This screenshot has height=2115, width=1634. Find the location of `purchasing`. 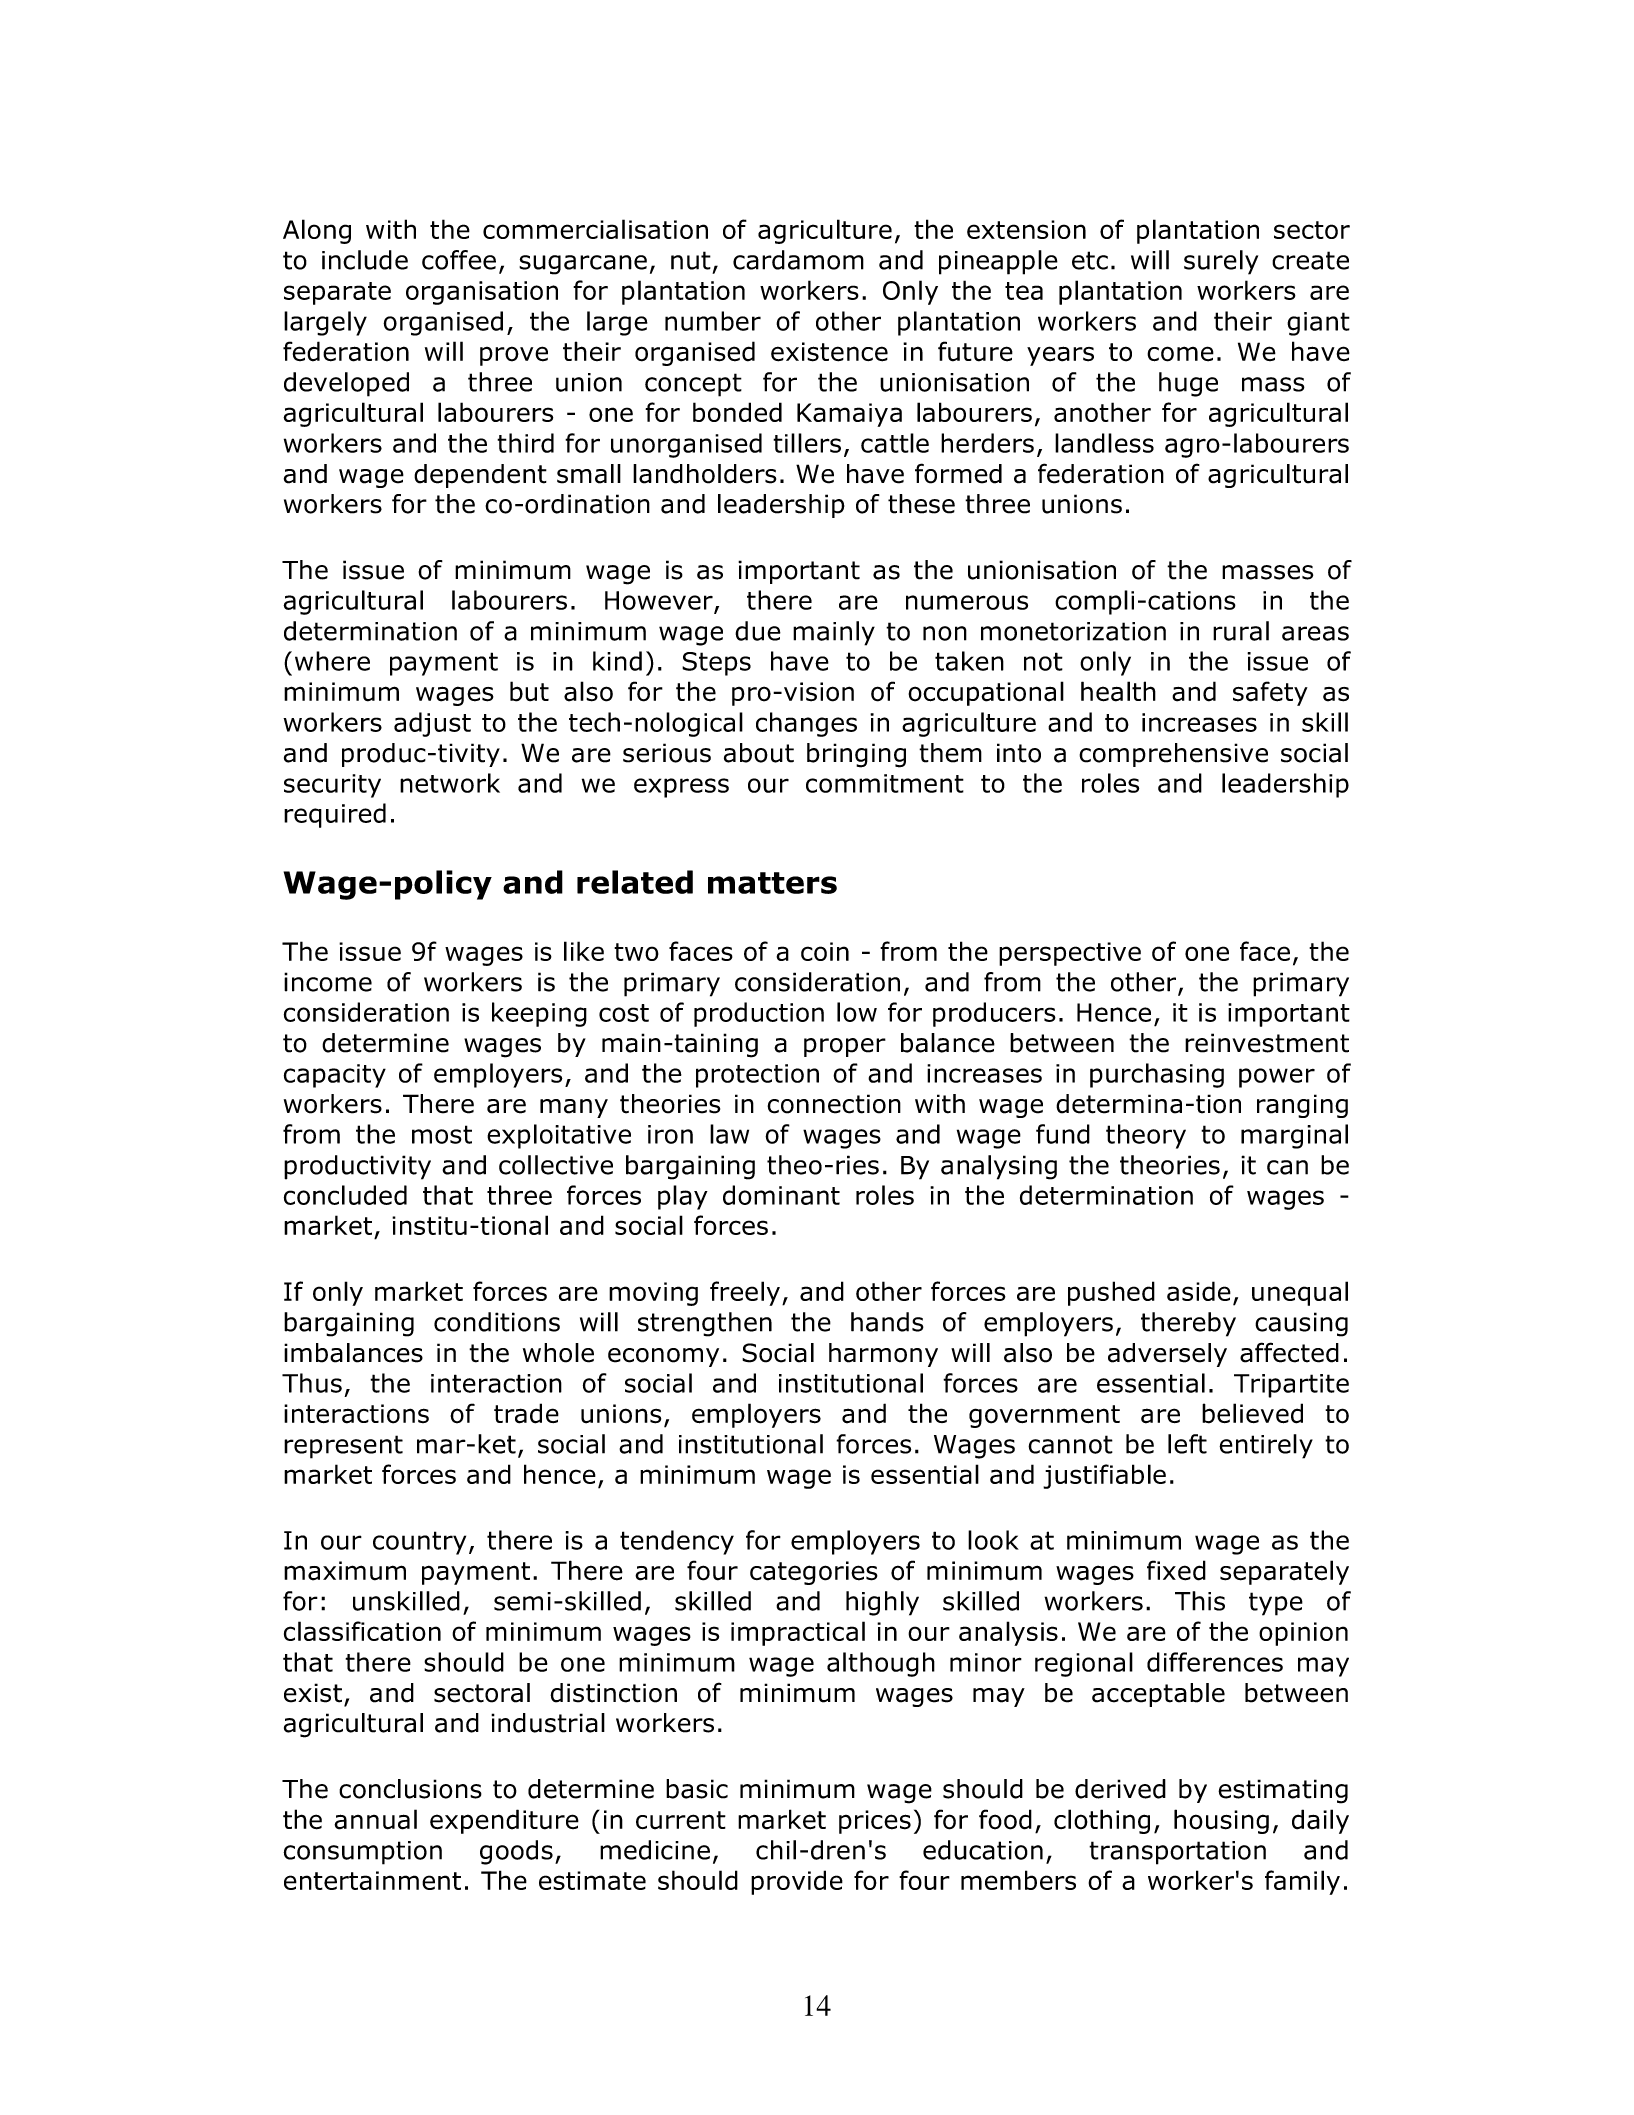

purchasing is located at coordinates (1157, 1075).
